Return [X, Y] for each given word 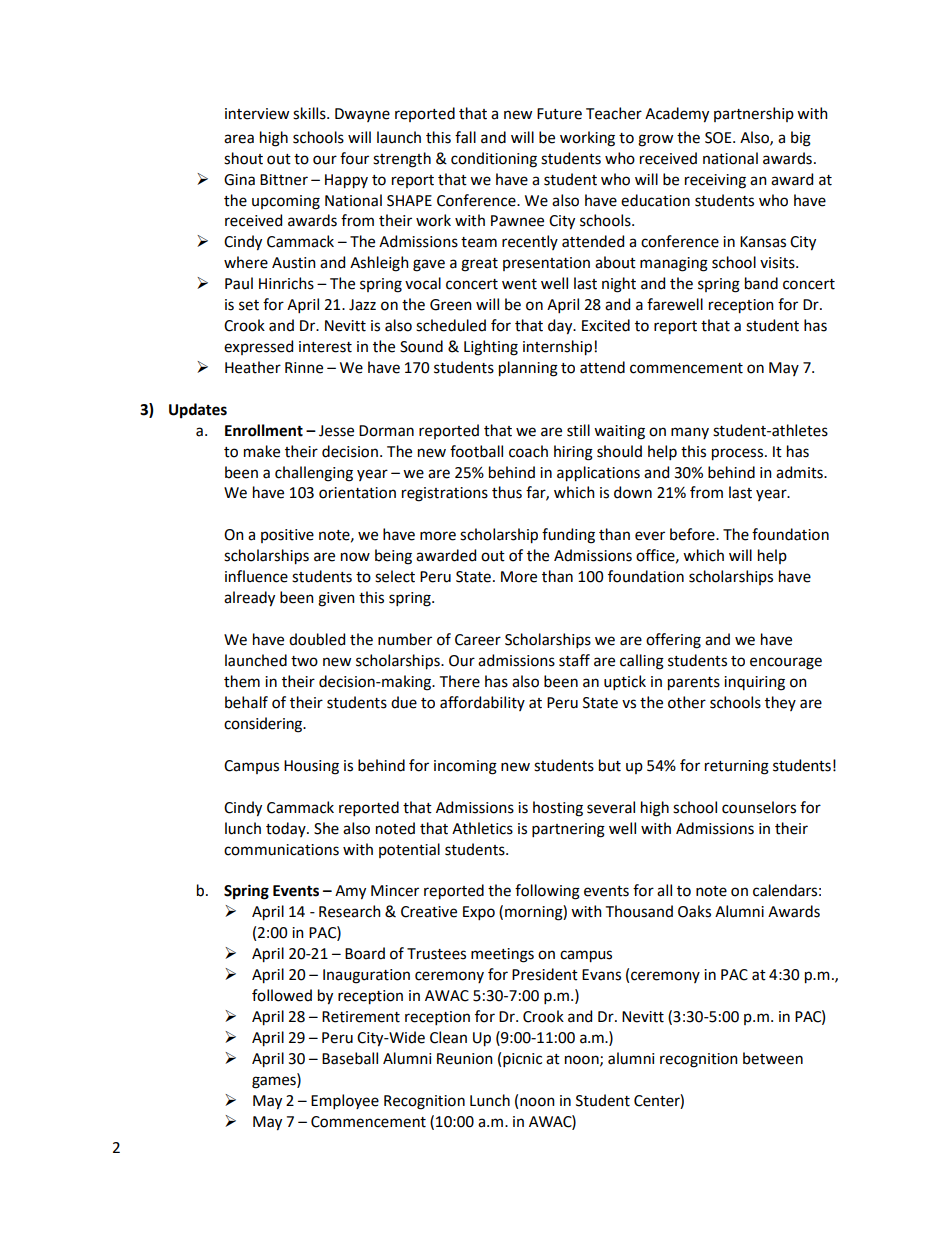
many [690, 433]
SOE [719, 138]
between [773, 1058]
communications [281, 850]
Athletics [482, 828]
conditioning [494, 160]
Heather [253, 367]
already [249, 599]
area [239, 139]
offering [673, 641]
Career [478, 640]
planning [528, 369]
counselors [759, 807]
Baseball [350, 1058]
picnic [522, 1060]
